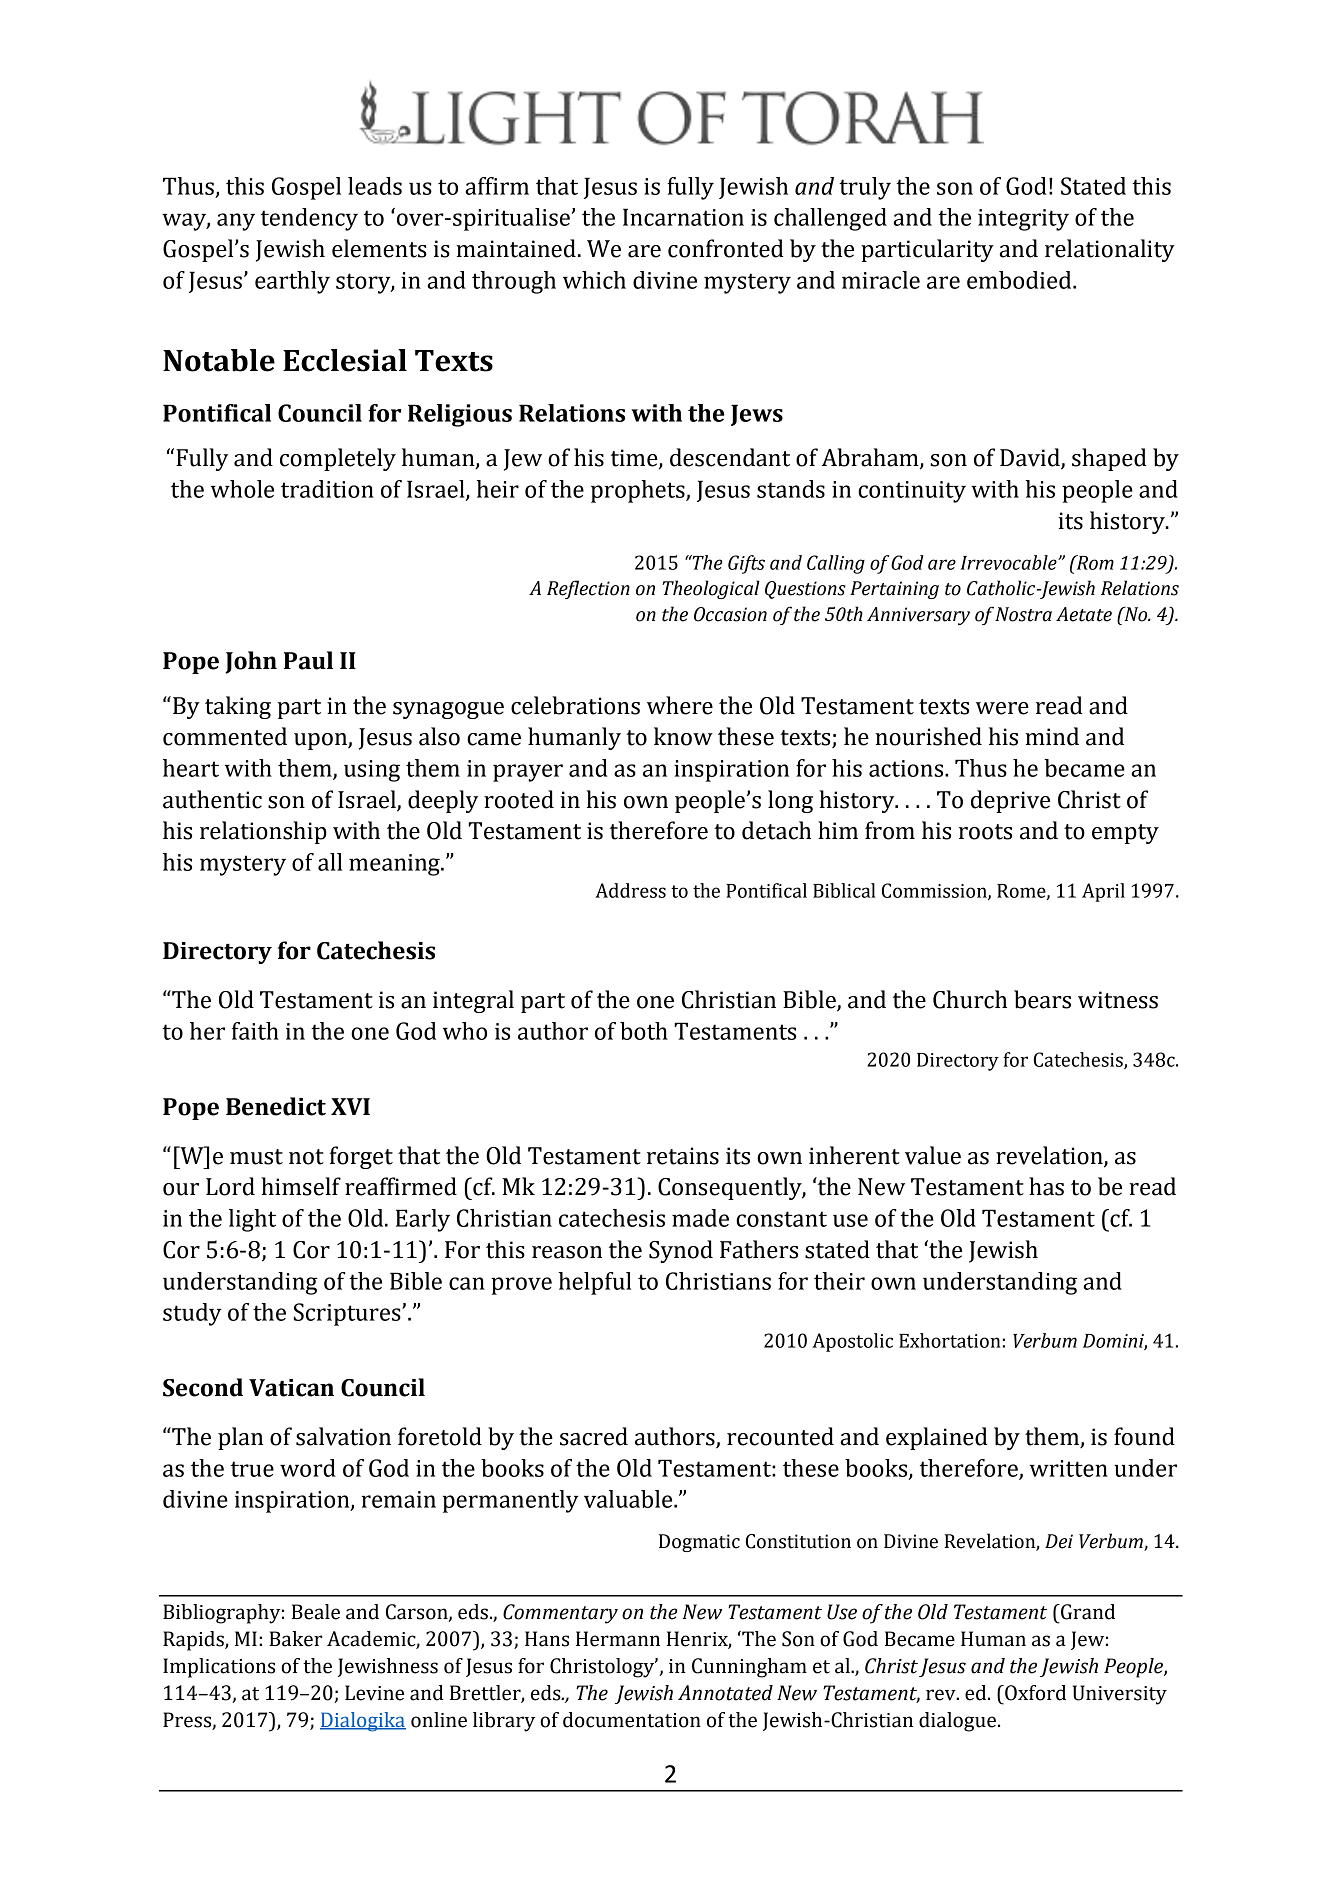  Describe the element at coordinates (309, 219) in the document. I see `tendency` at that location.
